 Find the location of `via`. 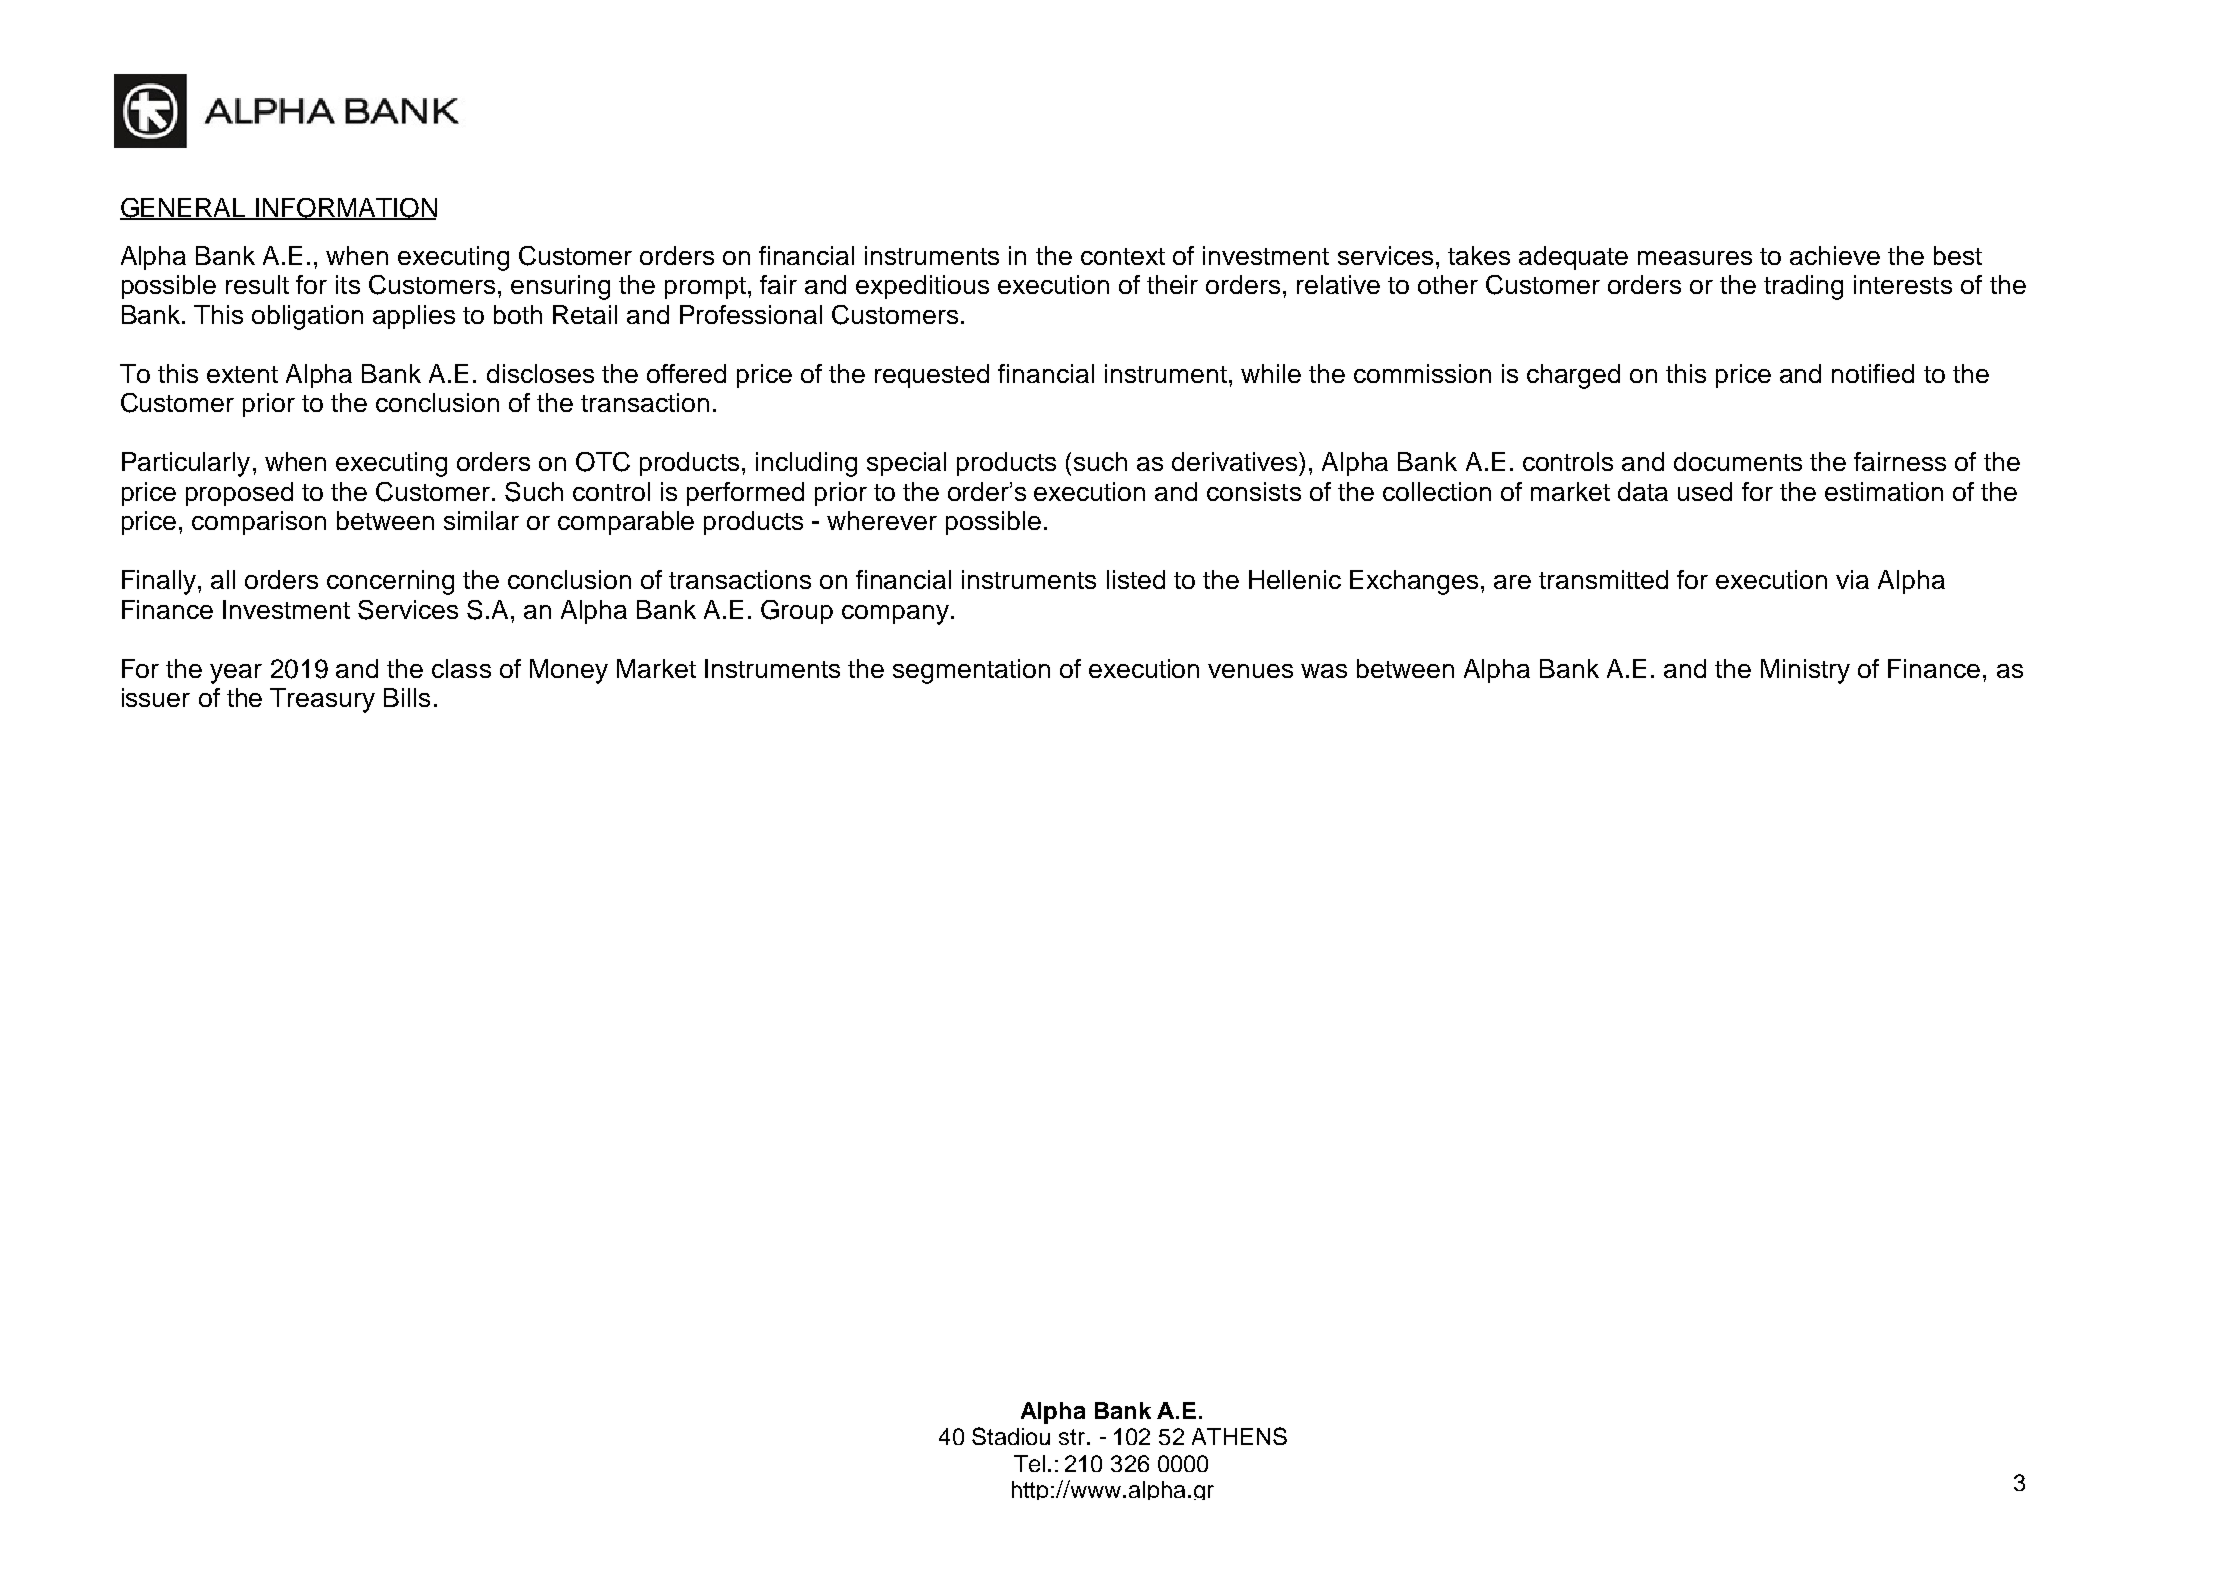

via is located at coordinates (1852, 579).
